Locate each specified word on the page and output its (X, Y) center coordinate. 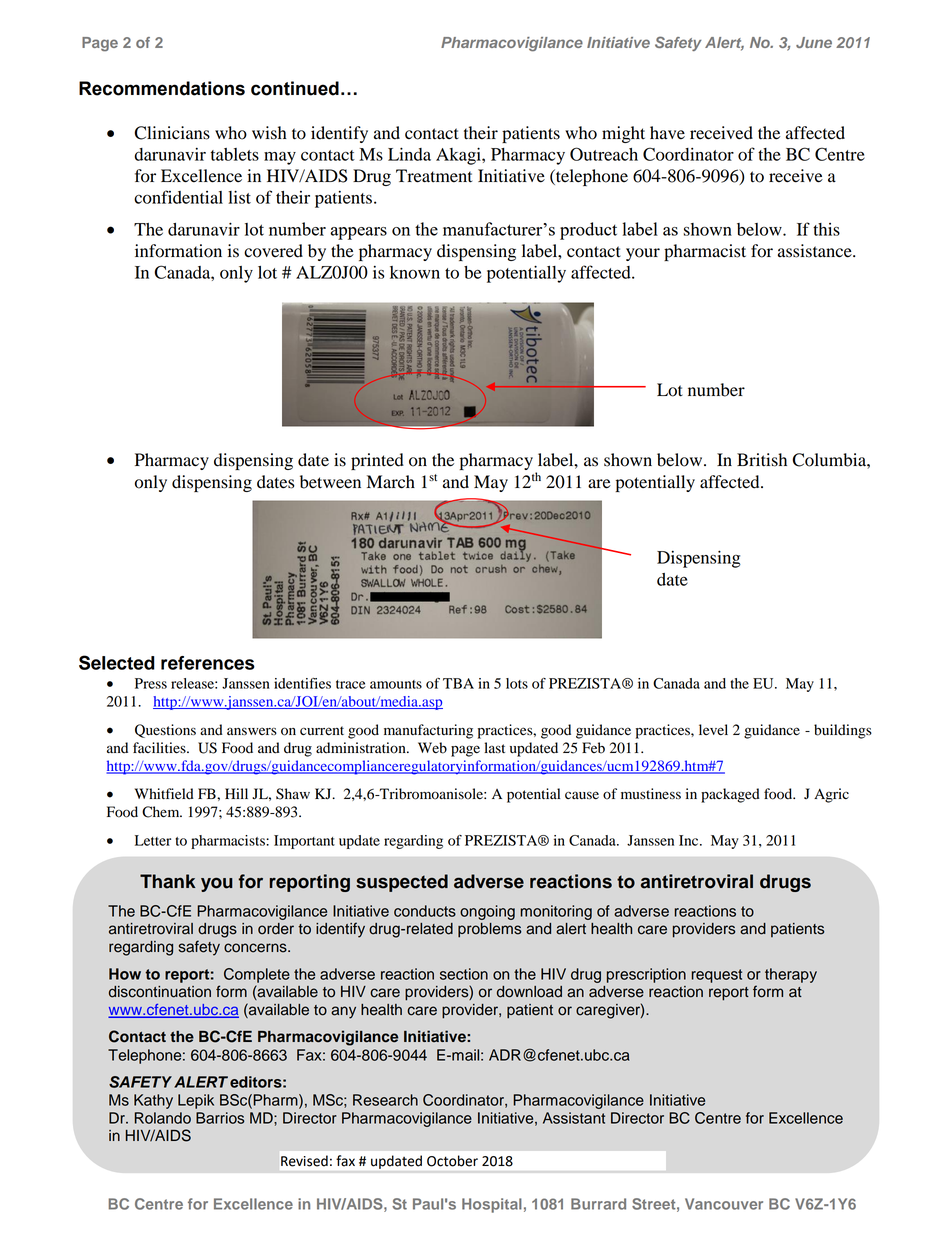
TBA (458, 683)
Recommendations (162, 88)
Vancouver (724, 1204)
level (713, 730)
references (208, 663)
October (452, 1161)
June (814, 42)
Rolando (163, 1118)
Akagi (459, 156)
